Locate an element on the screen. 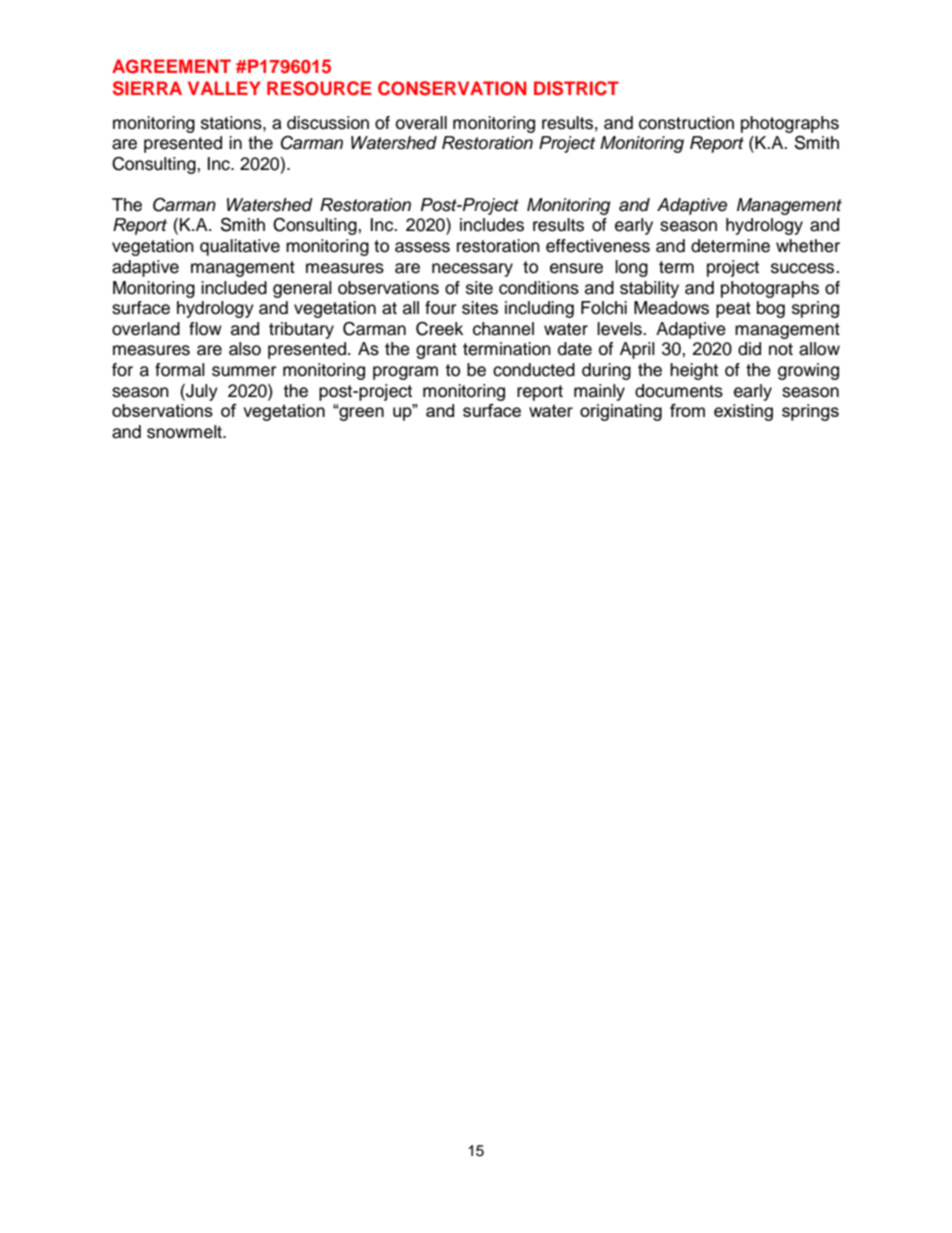 The width and height of the screenshot is (952, 1233). channel is located at coordinates (503, 329).
